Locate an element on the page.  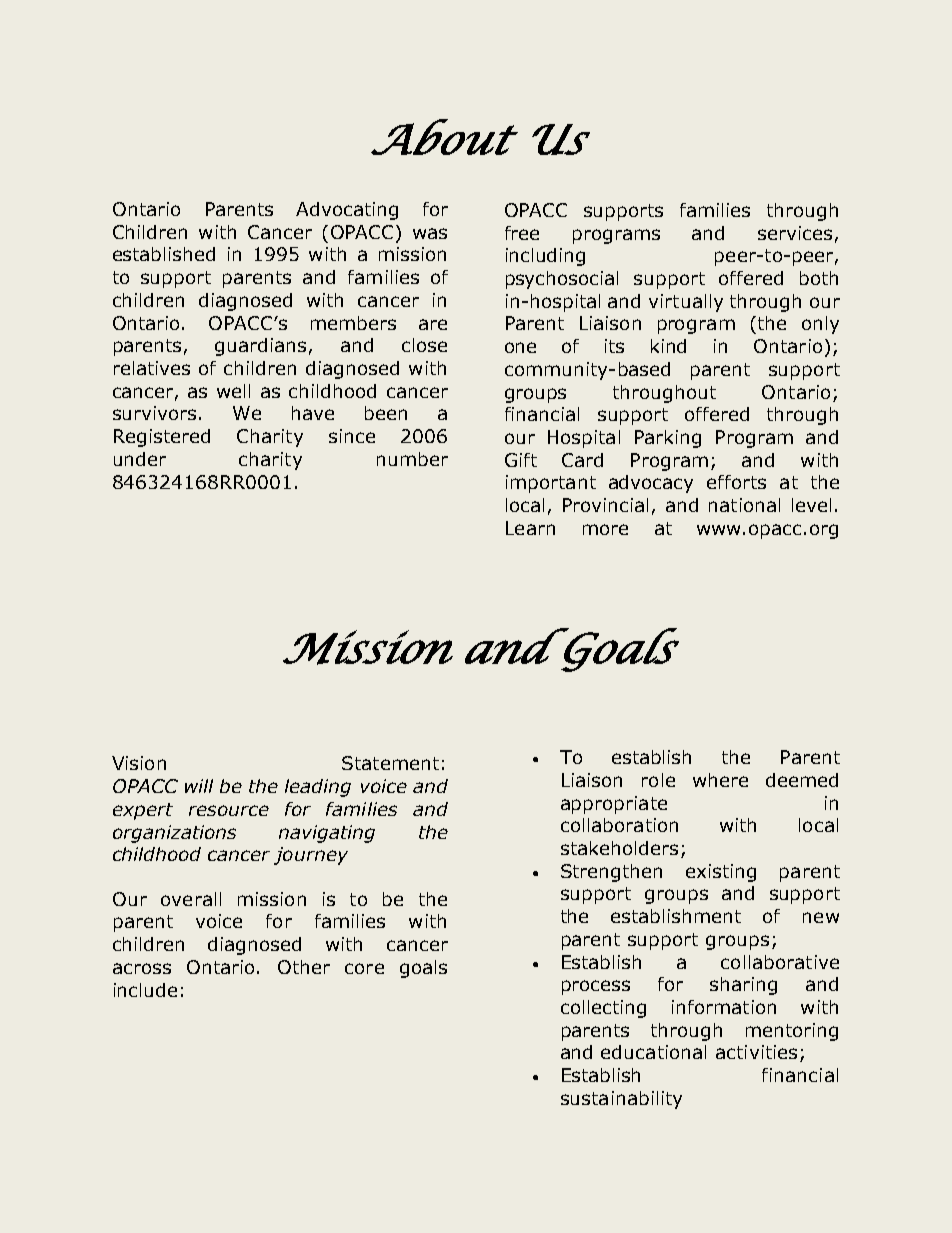
free is located at coordinates (522, 233).
